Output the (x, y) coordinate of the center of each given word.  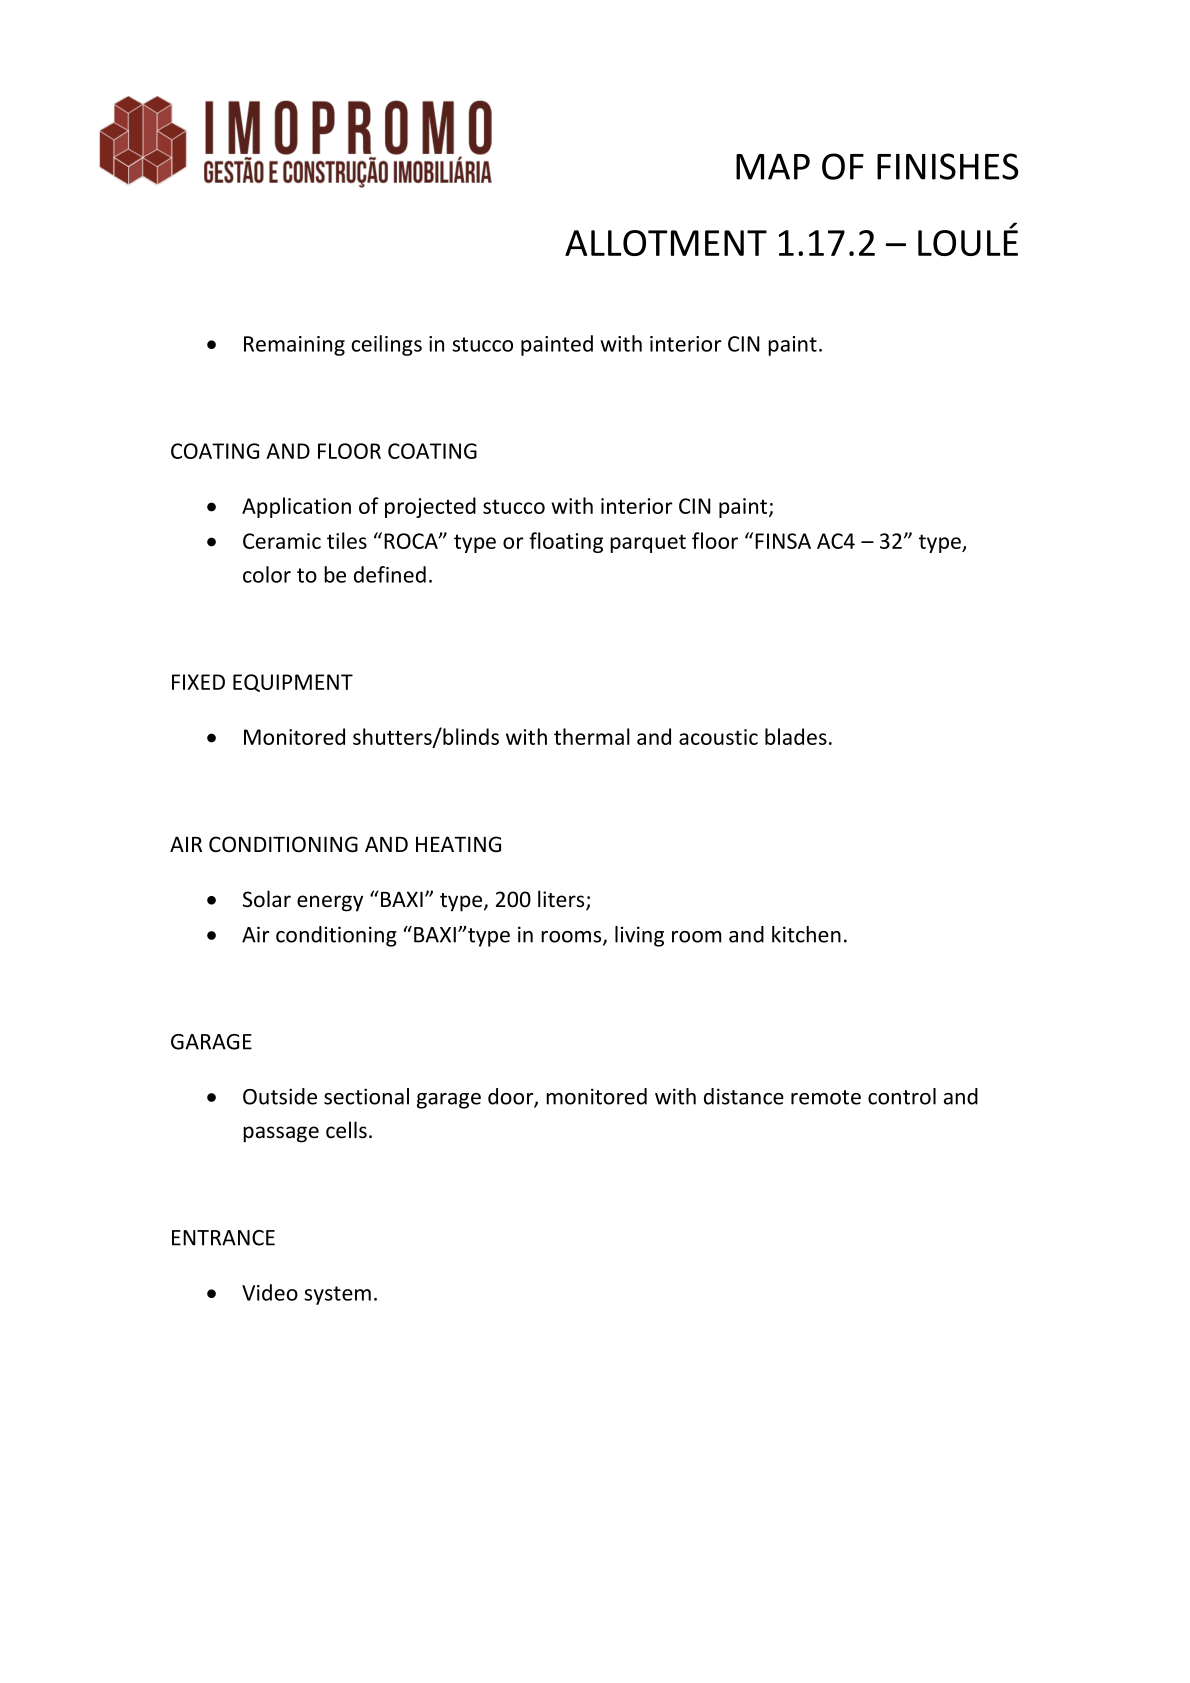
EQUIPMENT (293, 683)
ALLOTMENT (666, 243)
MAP (773, 167)
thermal (592, 736)
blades (796, 736)
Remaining (294, 346)
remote (826, 1097)
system (337, 1295)
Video (270, 1292)
